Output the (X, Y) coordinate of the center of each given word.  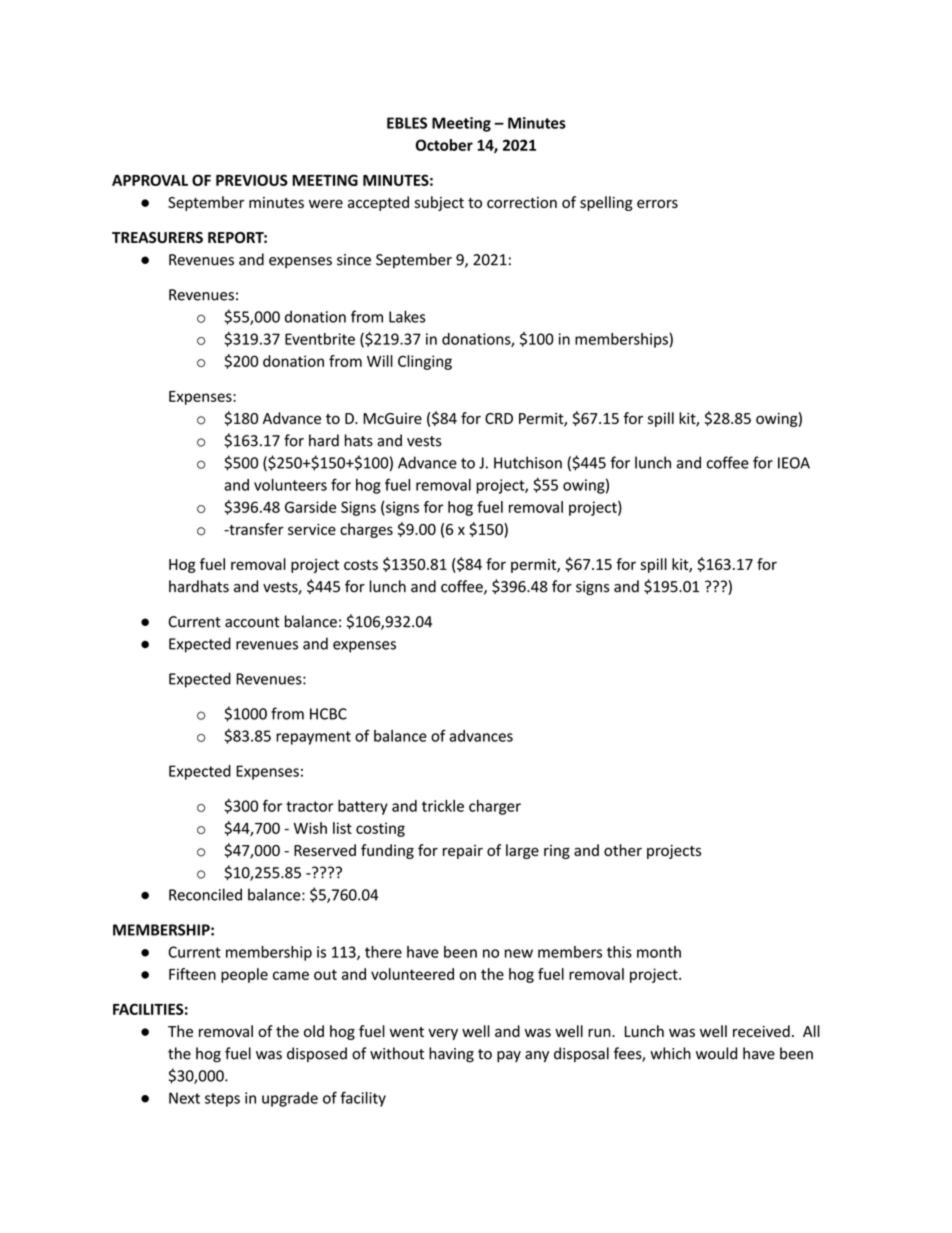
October (444, 145)
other (623, 850)
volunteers (290, 485)
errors (657, 203)
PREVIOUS (252, 180)
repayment (313, 738)
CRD (499, 418)
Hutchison (528, 462)
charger (495, 807)
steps (222, 1100)
